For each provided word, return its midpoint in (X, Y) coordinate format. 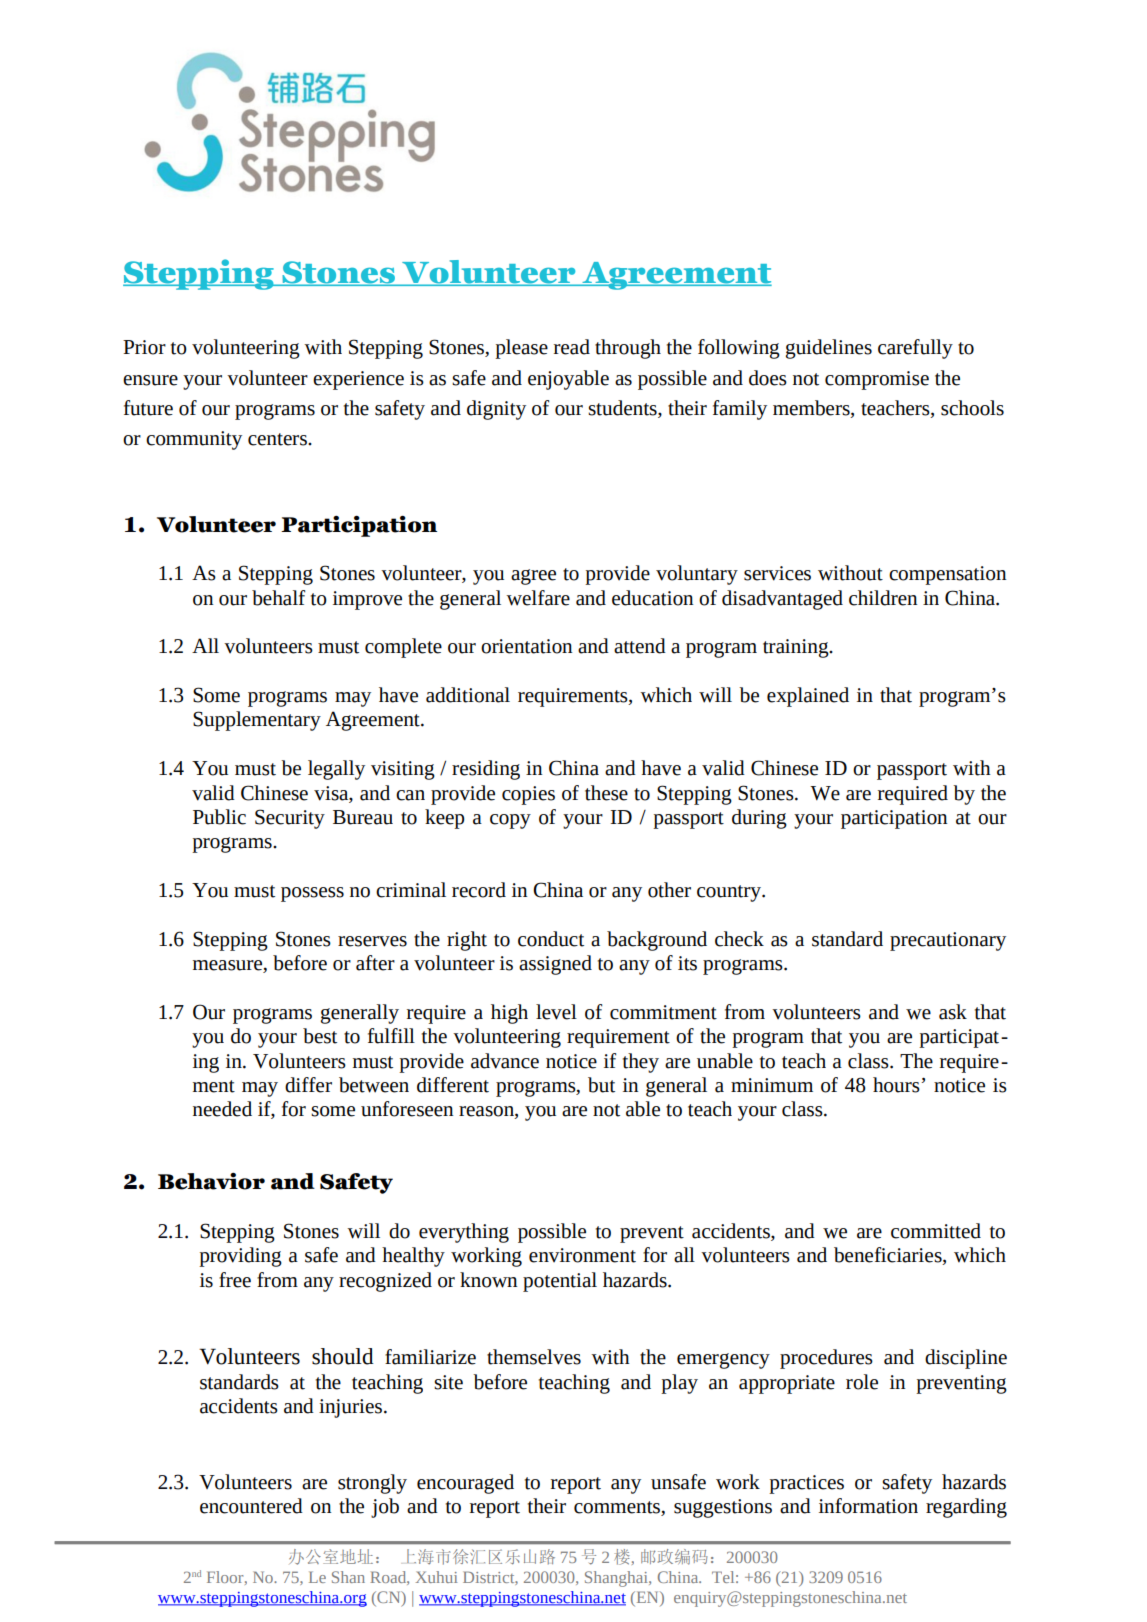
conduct (551, 939)
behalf (278, 598)
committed (936, 1231)
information (868, 1506)
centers (278, 439)
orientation (526, 646)
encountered (251, 1506)
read (572, 347)
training (797, 648)
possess (312, 894)
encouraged (465, 1484)
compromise (877, 380)
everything (464, 1233)
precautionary (948, 941)
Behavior (211, 1181)
